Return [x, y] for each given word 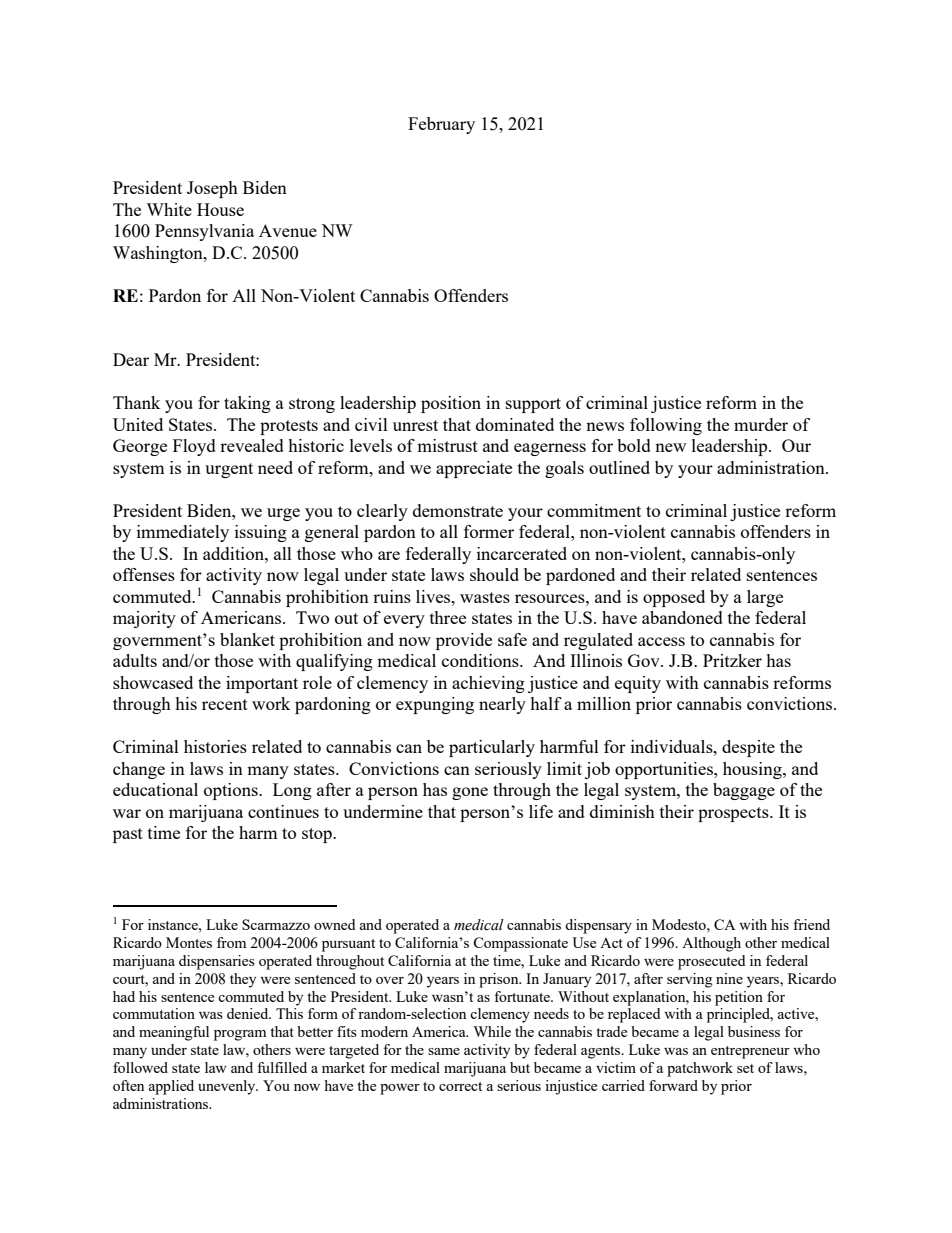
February [441, 125]
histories [215, 746]
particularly [492, 748]
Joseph [212, 189]
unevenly [228, 1087]
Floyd [194, 447]
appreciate [474, 469]
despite [748, 748]
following [666, 426]
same [444, 1051]
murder [761, 424]
